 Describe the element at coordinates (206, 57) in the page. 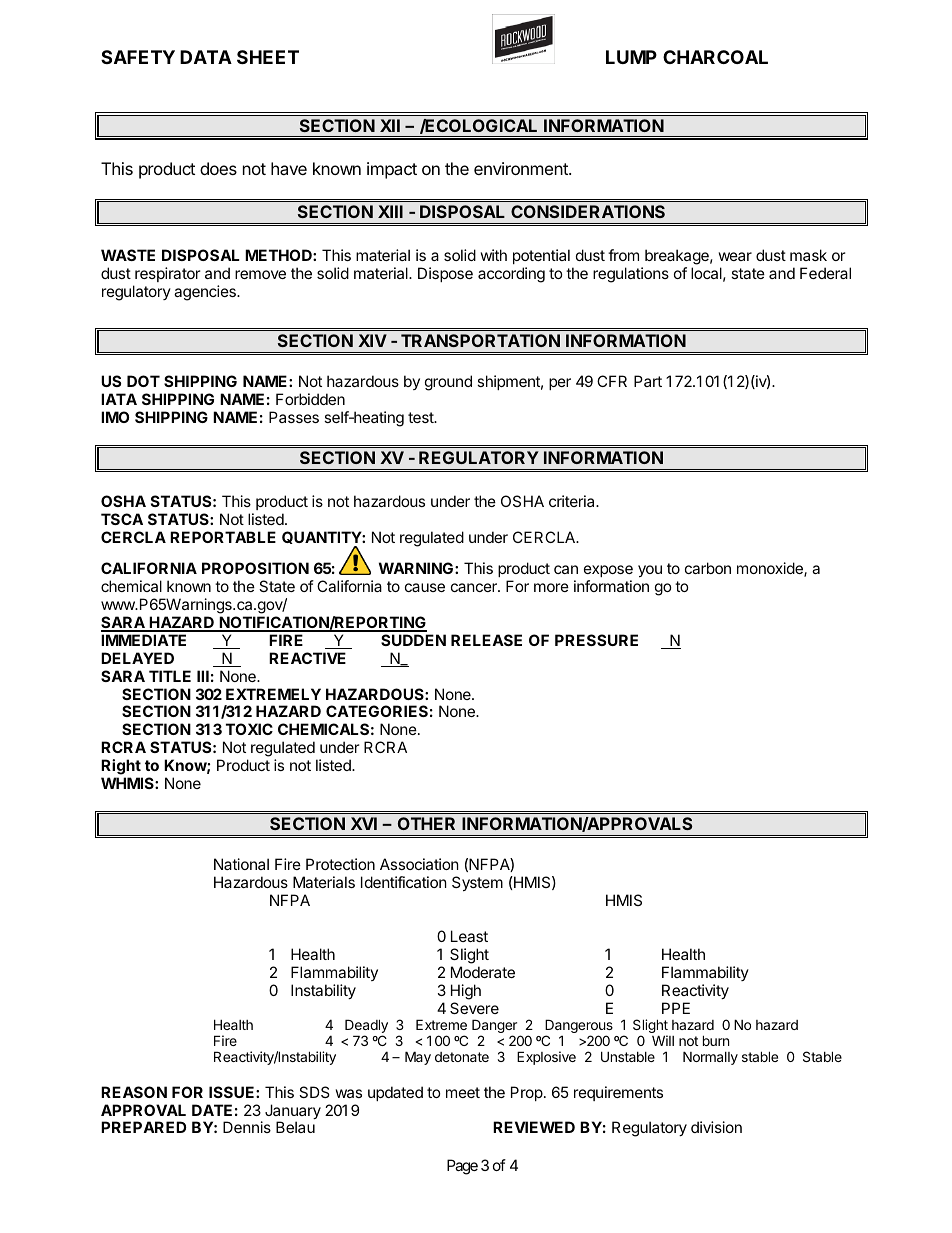

I see `DATA` at that location.
